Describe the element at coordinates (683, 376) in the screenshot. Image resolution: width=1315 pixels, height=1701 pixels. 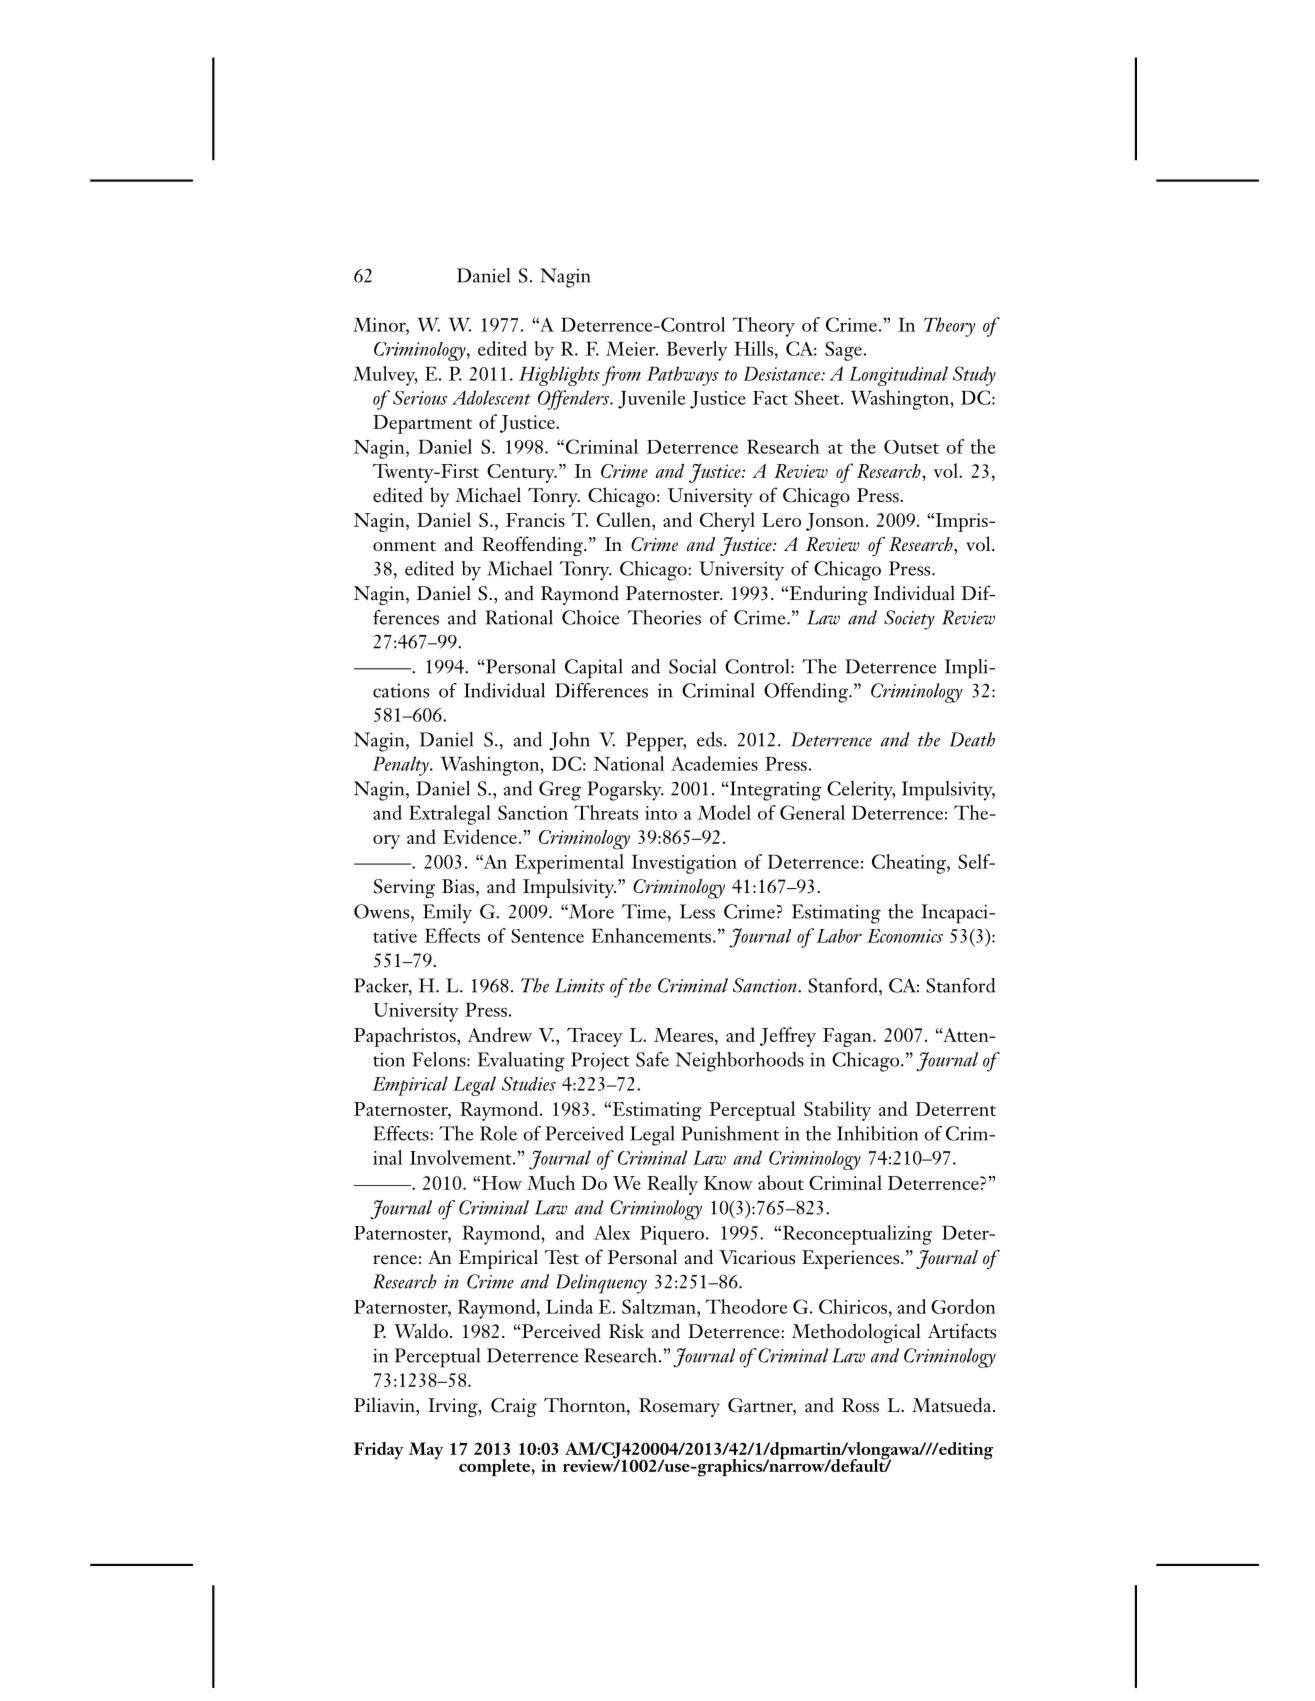
I see `Pathways` at that location.
